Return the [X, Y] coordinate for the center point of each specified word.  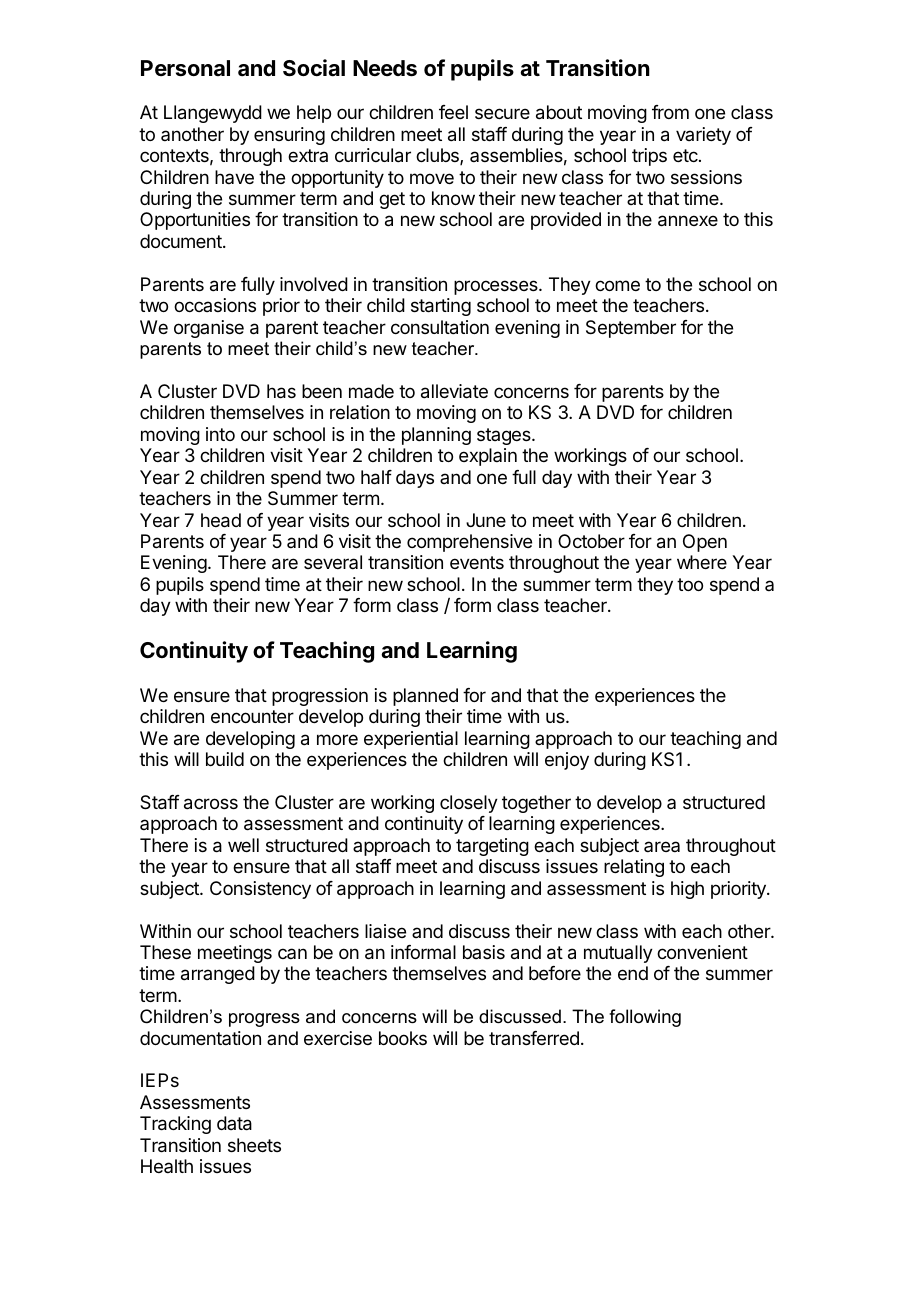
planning [436, 436]
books [403, 1038]
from [670, 112]
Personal [185, 68]
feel [453, 112]
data [234, 1123]
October [591, 541]
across [211, 804]
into [220, 434]
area [662, 846]
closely [469, 804]
